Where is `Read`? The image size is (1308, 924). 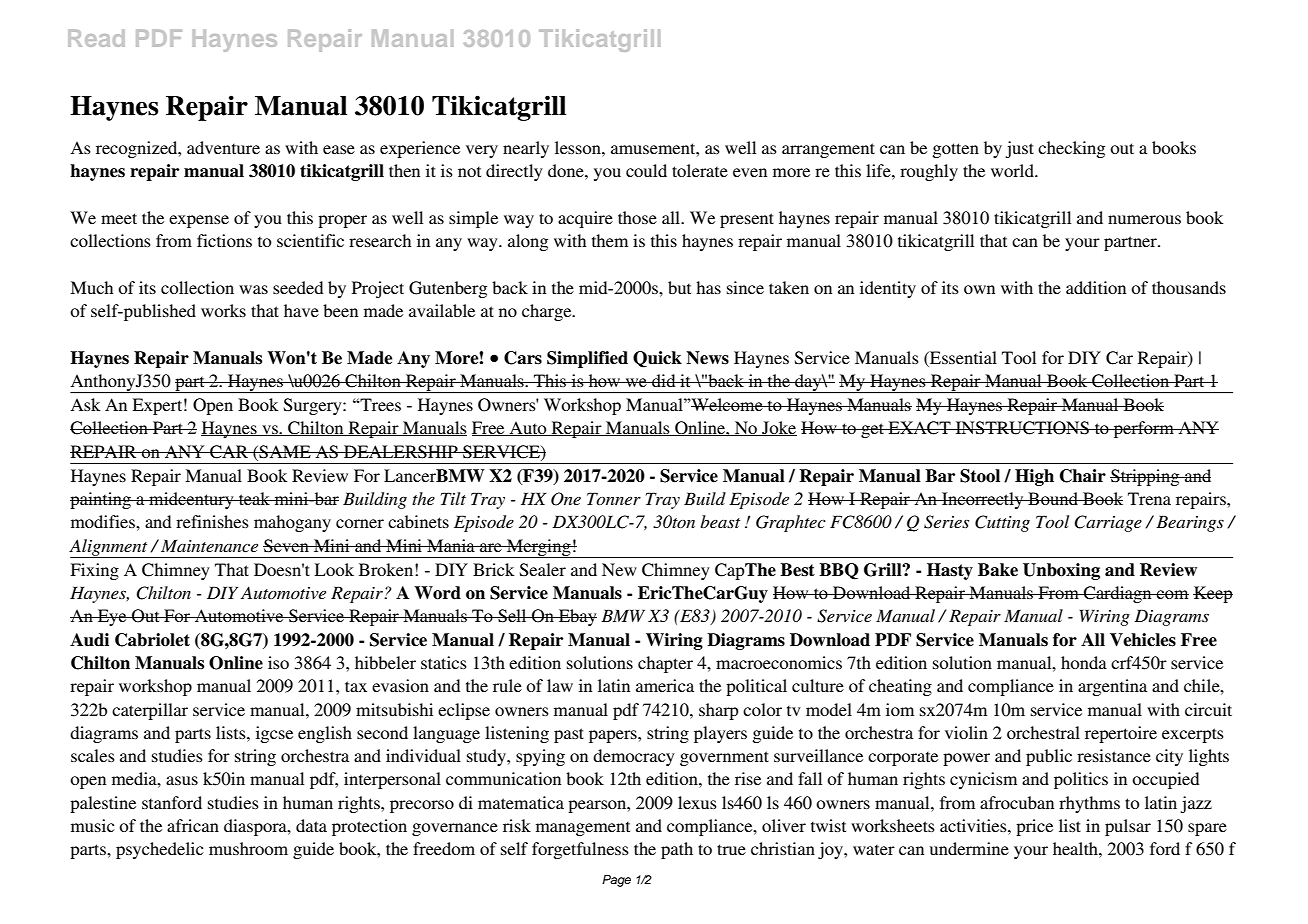
Read is located at coordinates (96, 38).
